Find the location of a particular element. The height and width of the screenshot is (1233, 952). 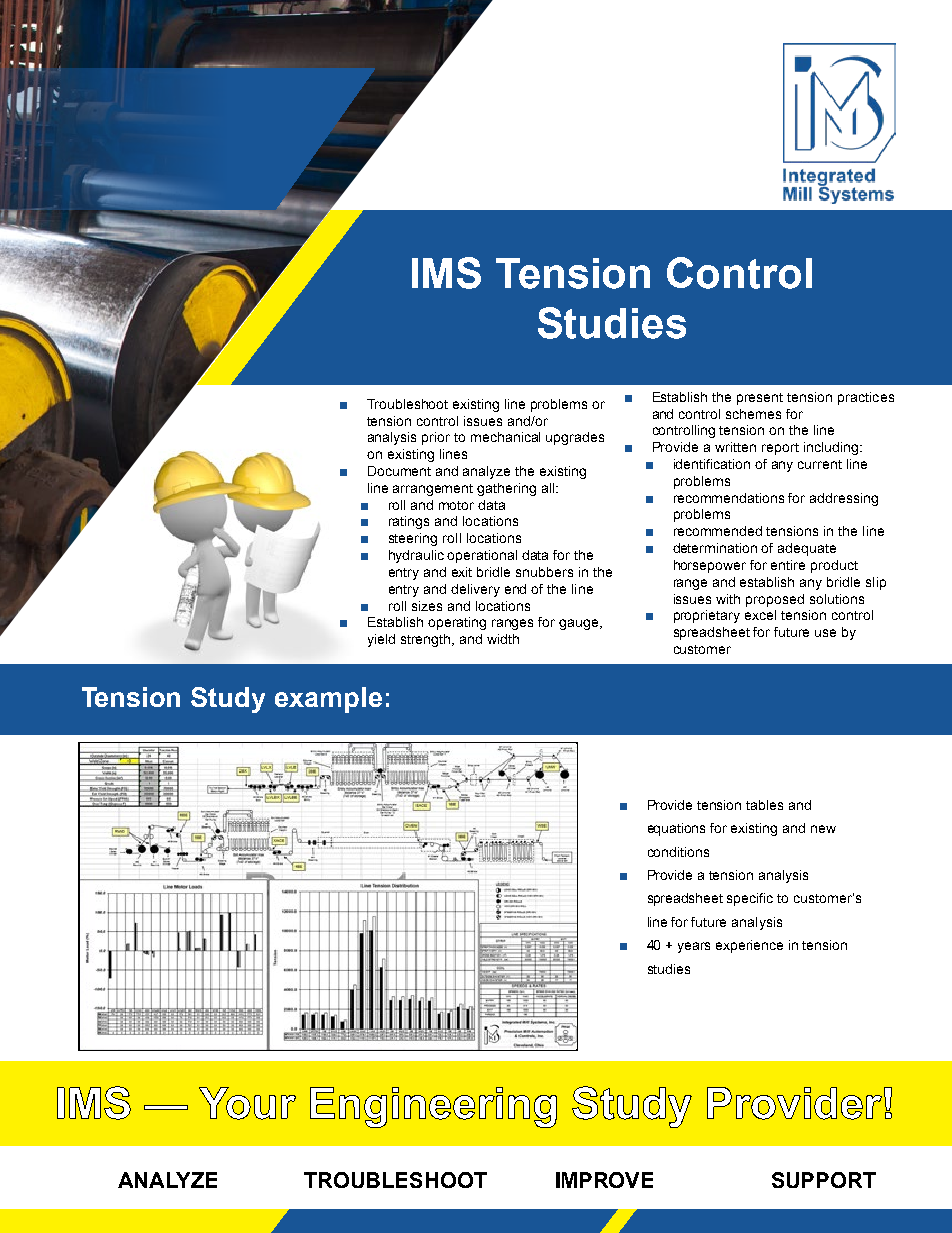

report is located at coordinates (780, 449).
